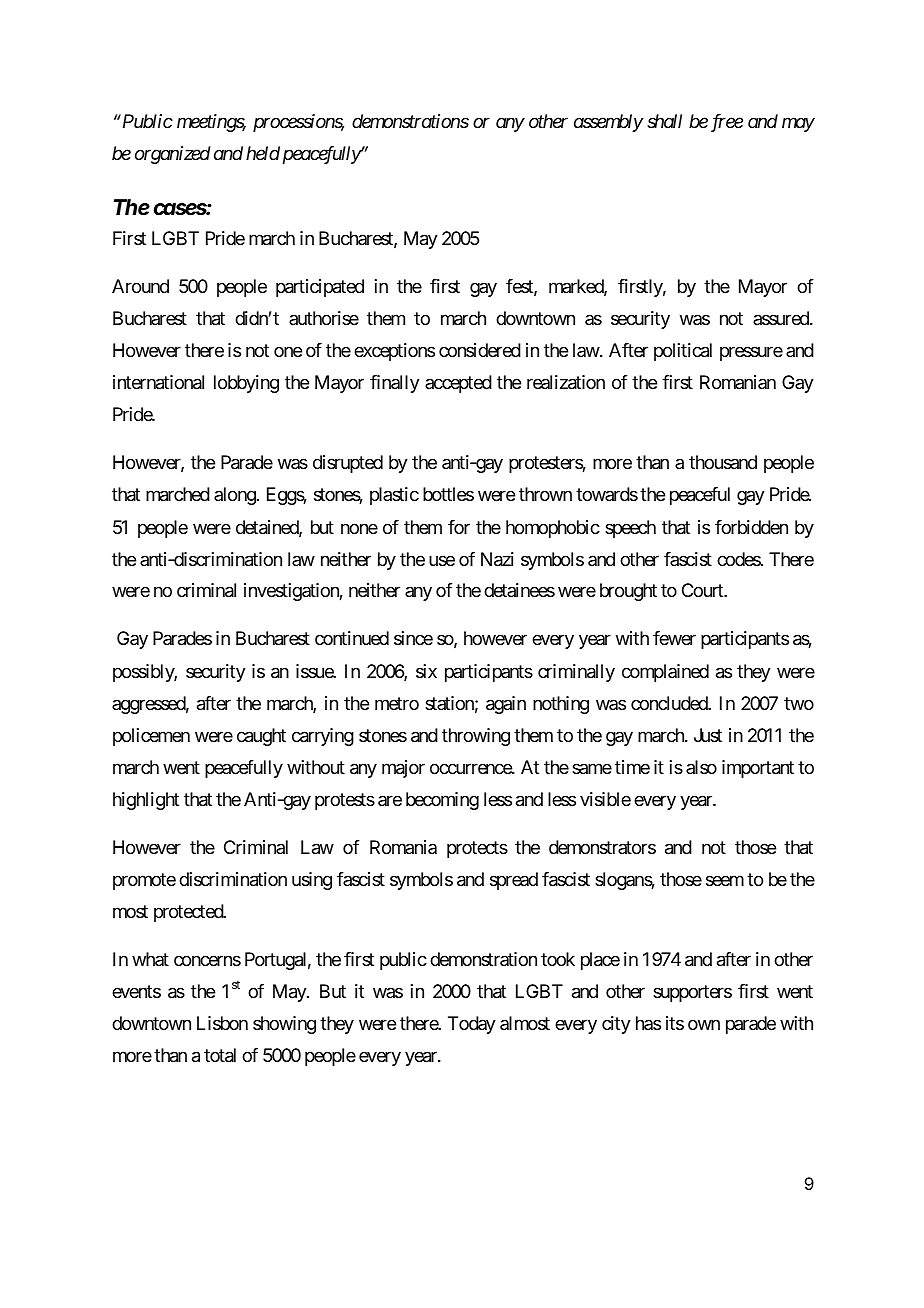 This image has width=924, height=1308. I want to click on assembly, so click(608, 123).
